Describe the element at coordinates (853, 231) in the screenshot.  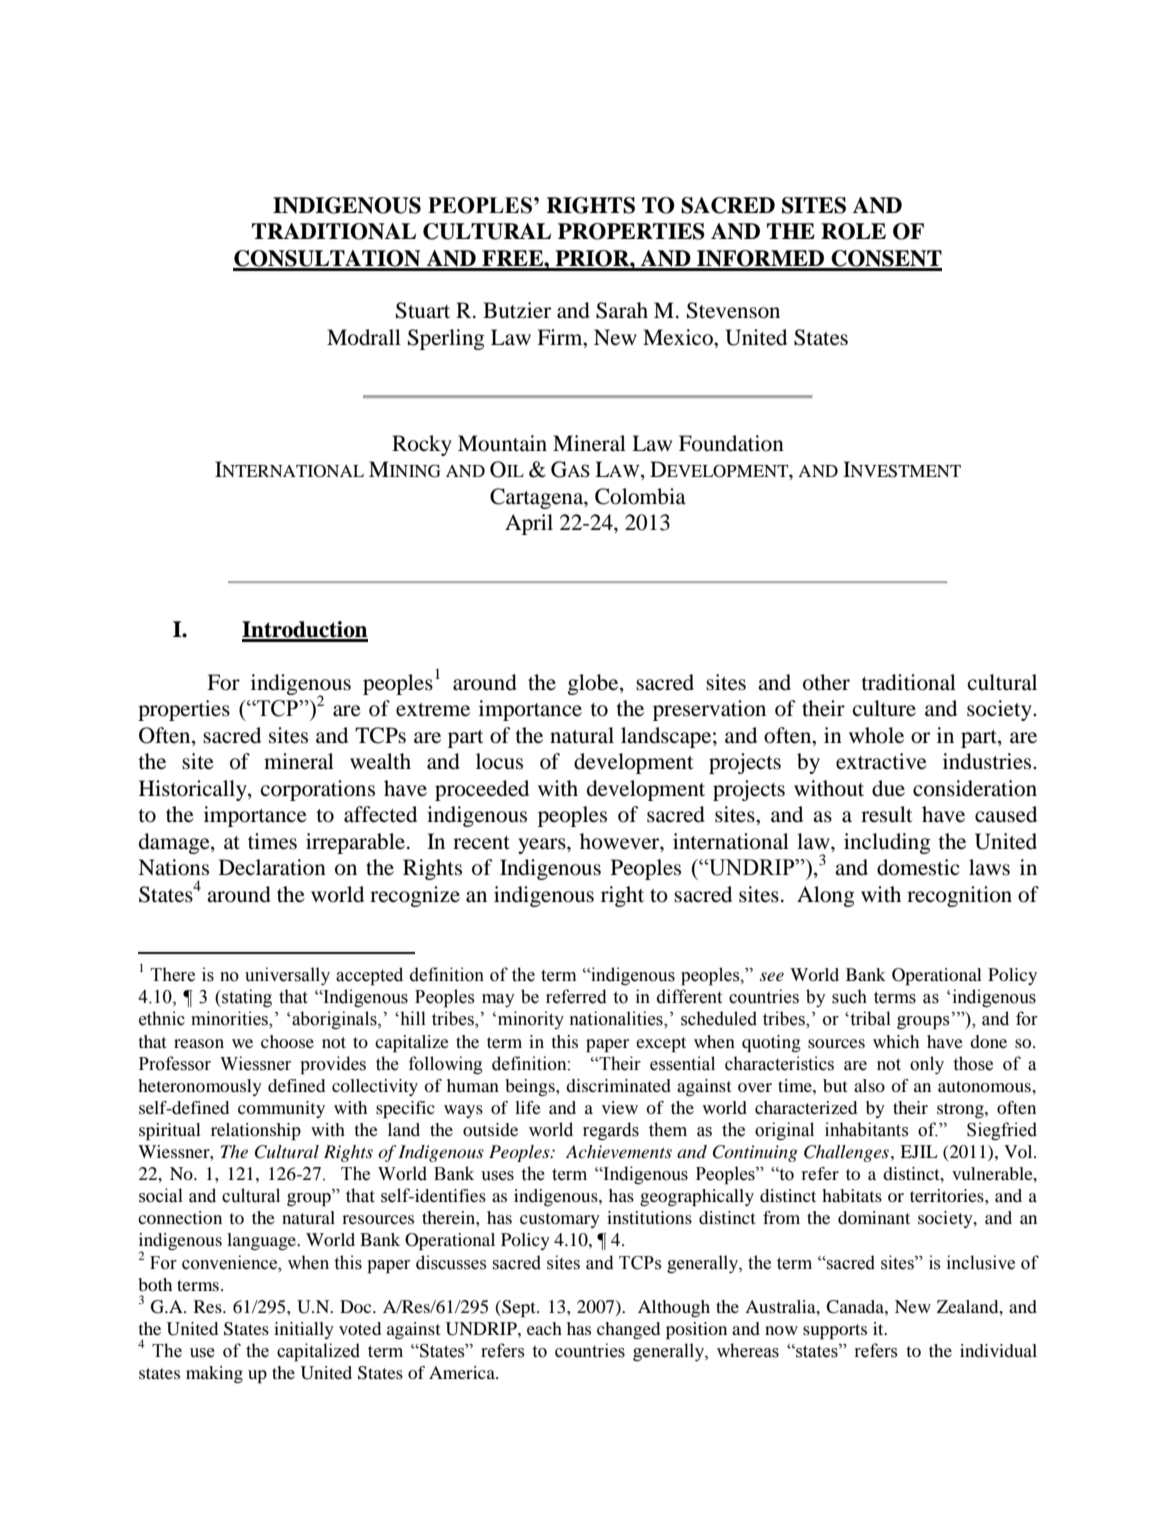
I see `ROLE` at that location.
